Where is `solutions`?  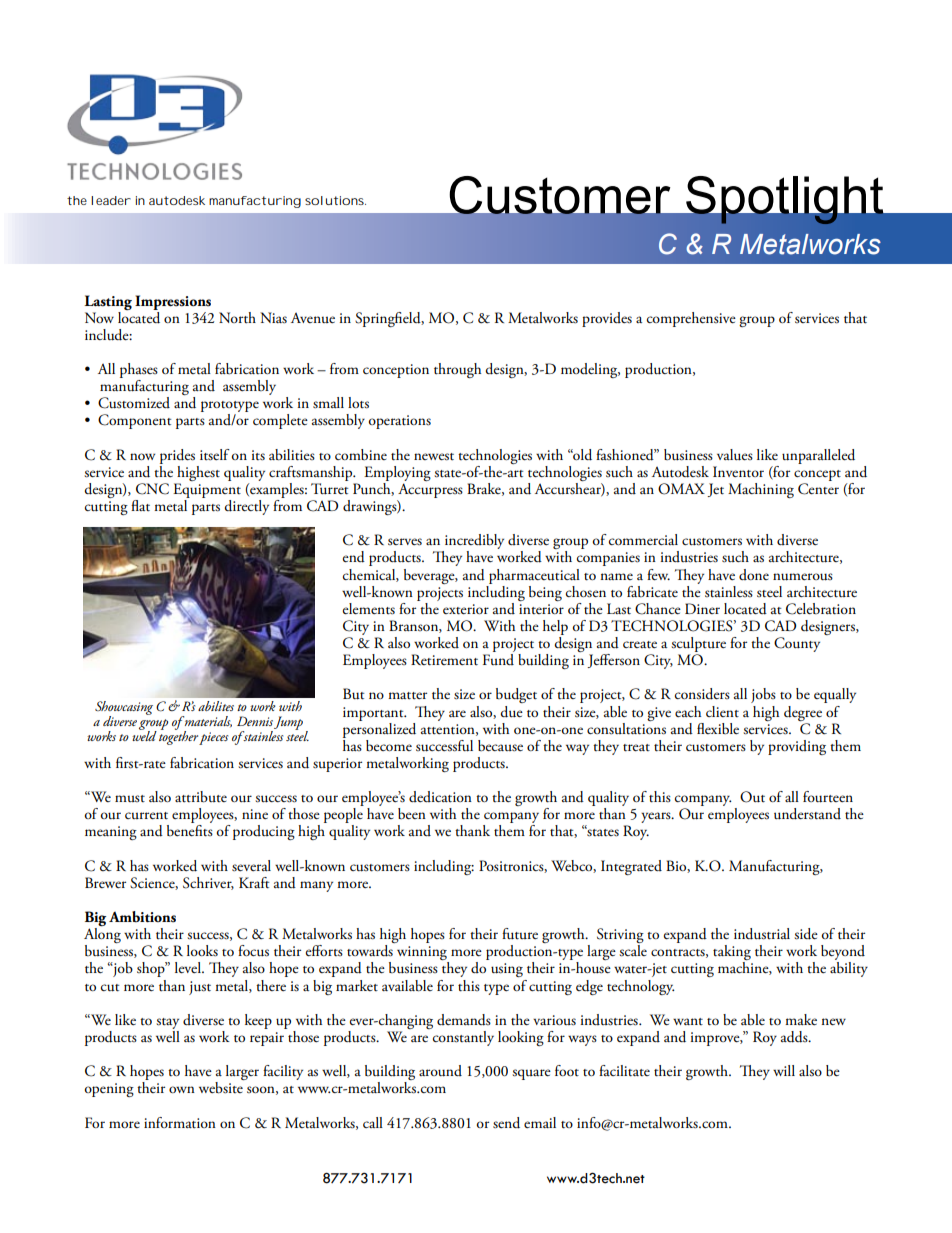 solutions is located at coordinates (335, 200).
